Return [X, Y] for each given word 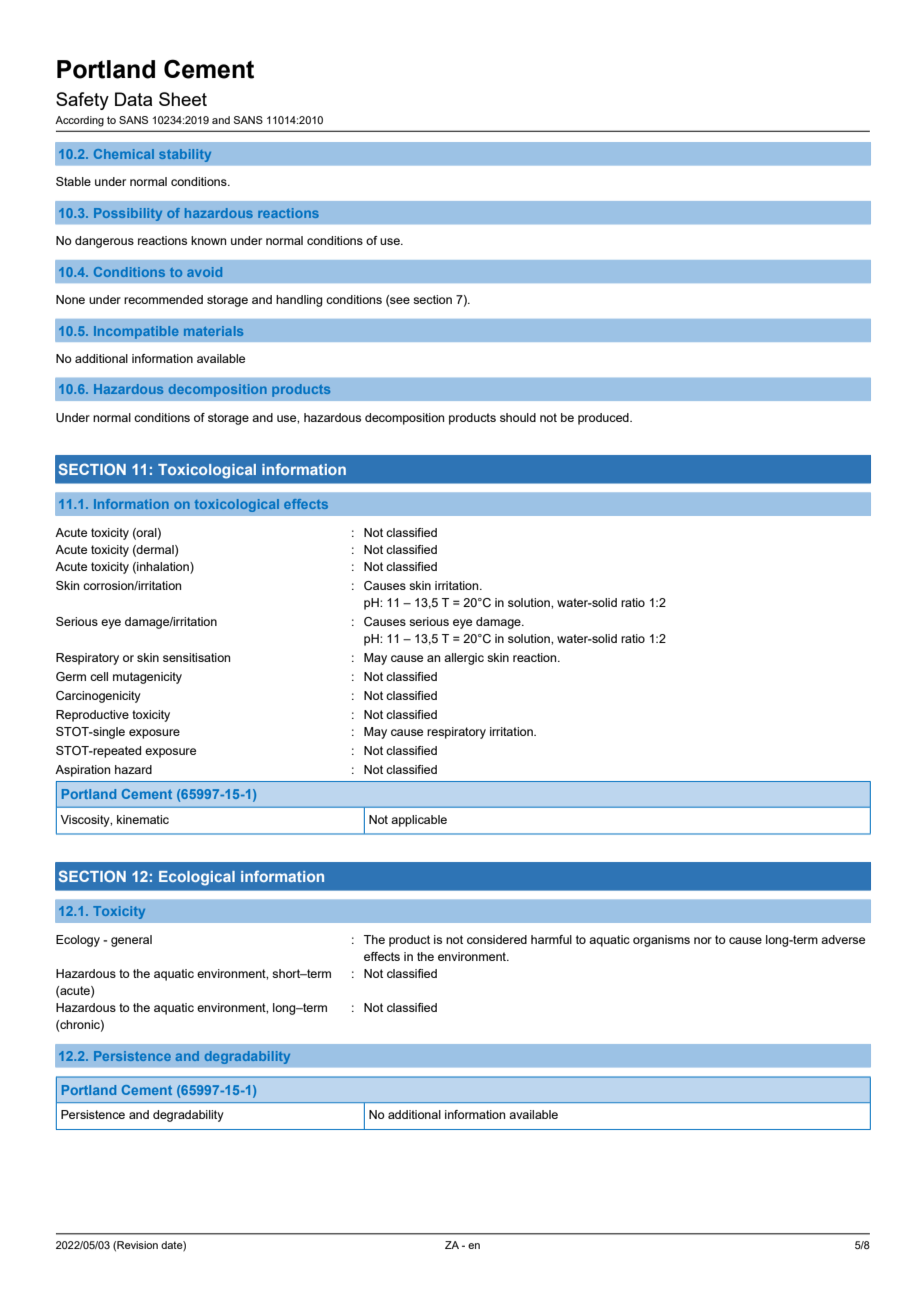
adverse [843, 939]
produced [604, 419]
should [518, 417]
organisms [661, 941]
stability [185, 155]
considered [497, 939]
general [131, 941]
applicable [419, 821]
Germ [71, 676]
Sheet [183, 99]
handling [299, 301]
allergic [464, 659]
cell [99, 676]
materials [213, 331]
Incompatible [136, 332]
